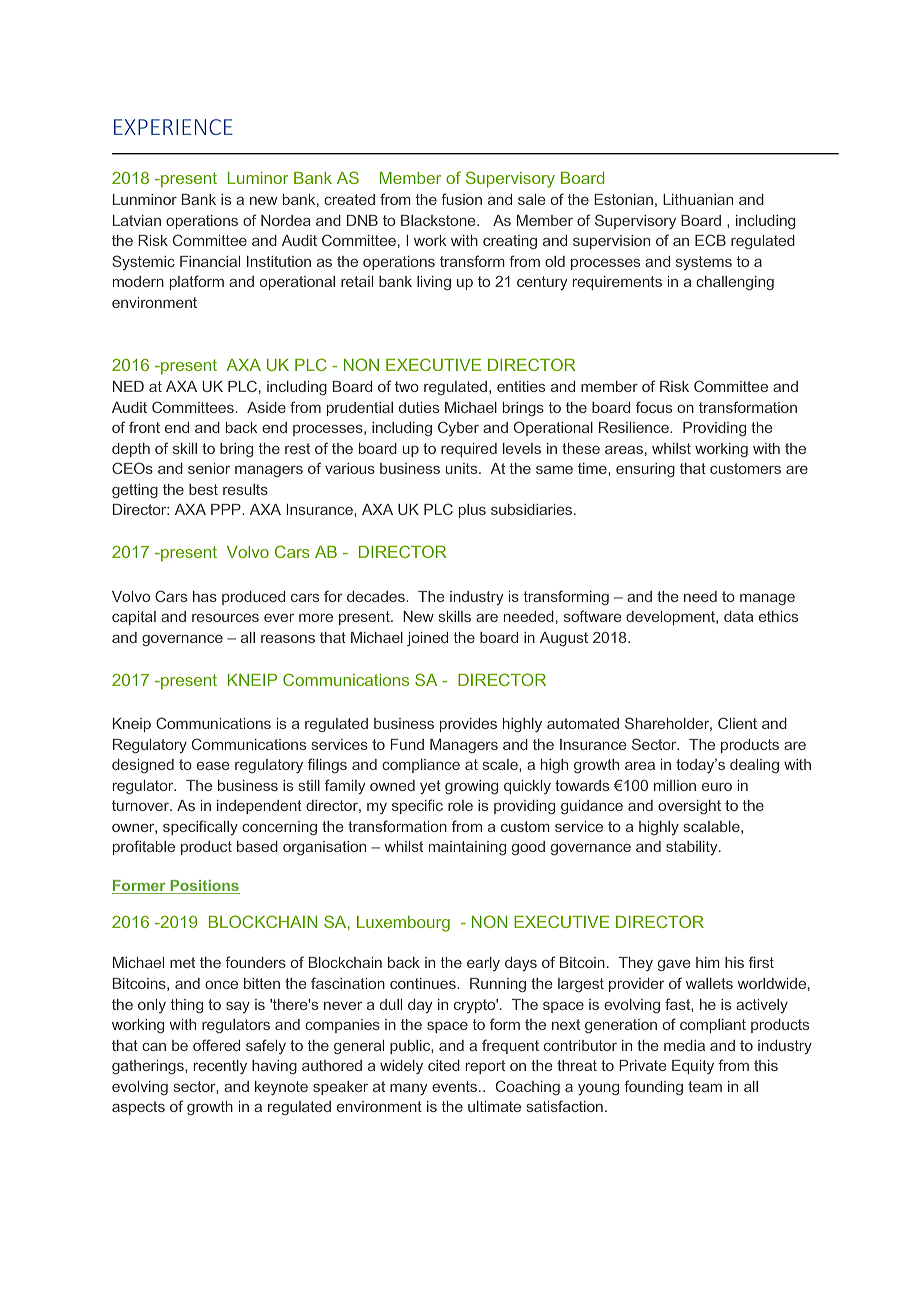  Describe the element at coordinates (220, 1067) in the screenshot. I see `recently` at that location.
